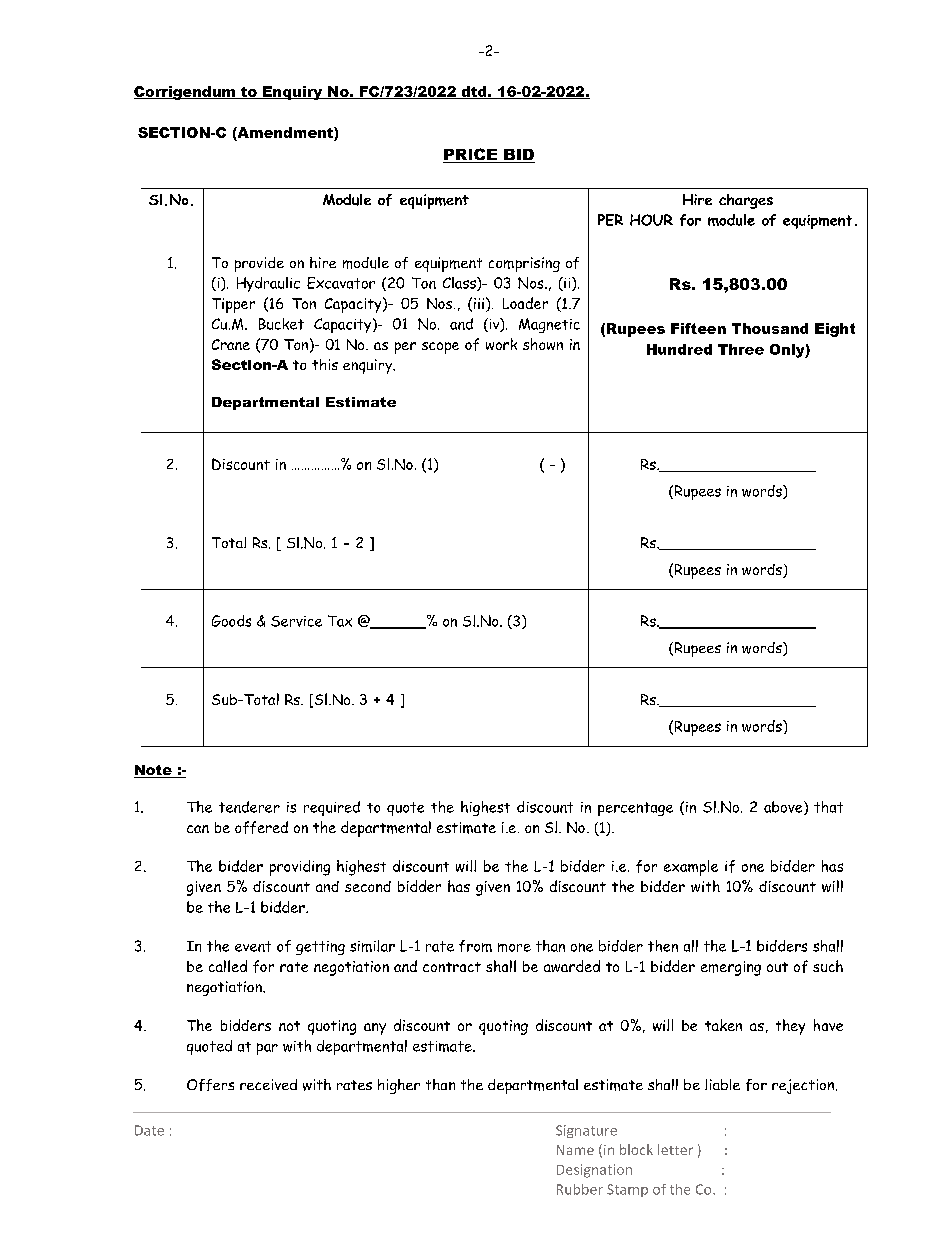 The image size is (952, 1233). I want to click on PRICE, so click(471, 155).
